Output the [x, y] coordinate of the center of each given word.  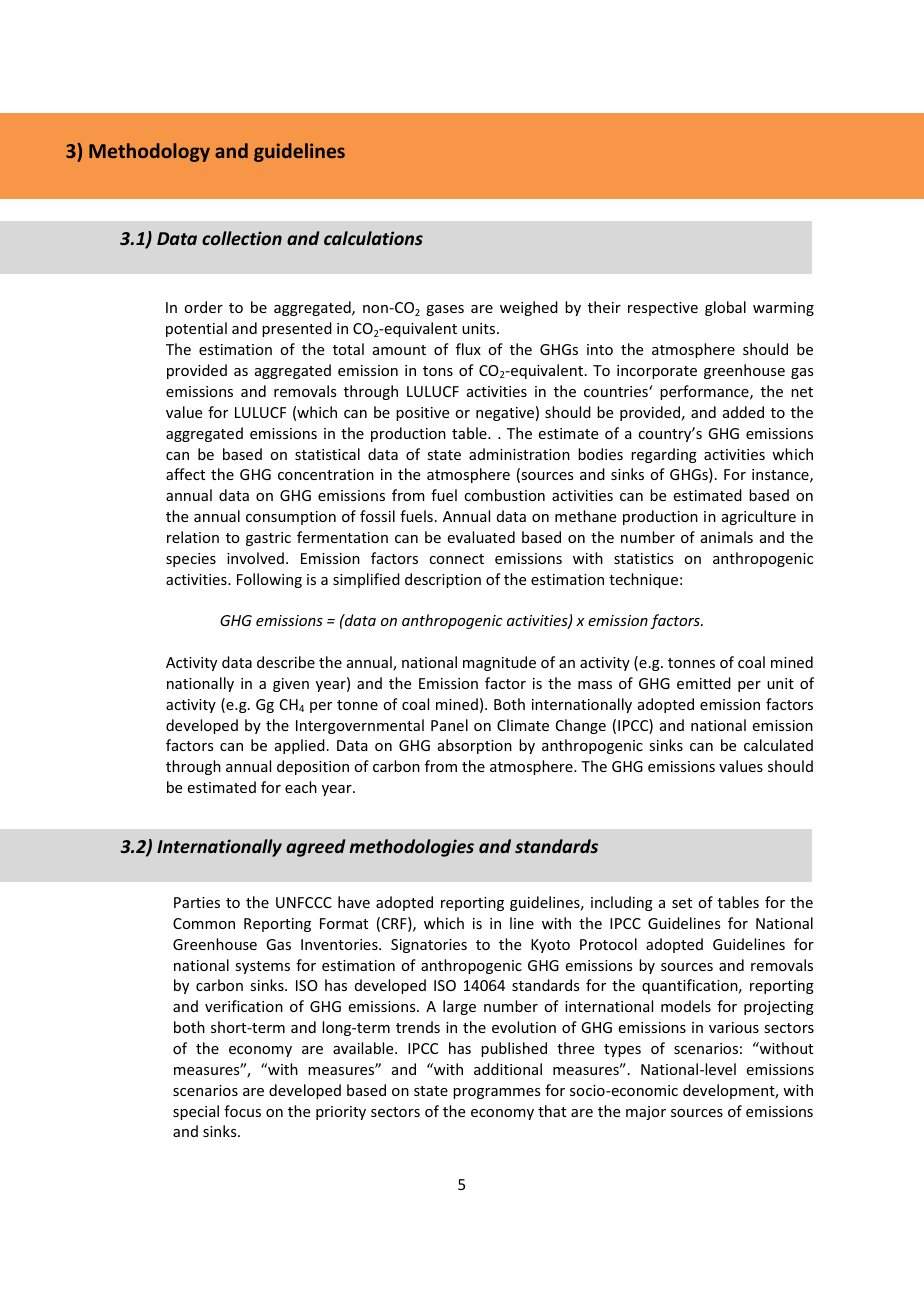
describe [286, 662]
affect [185, 474]
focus [242, 1111]
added [743, 412]
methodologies [411, 848]
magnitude [499, 663]
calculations [373, 238]
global [725, 308]
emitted [704, 683]
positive [422, 414]
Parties [197, 902]
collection [242, 238]
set [682, 903]
